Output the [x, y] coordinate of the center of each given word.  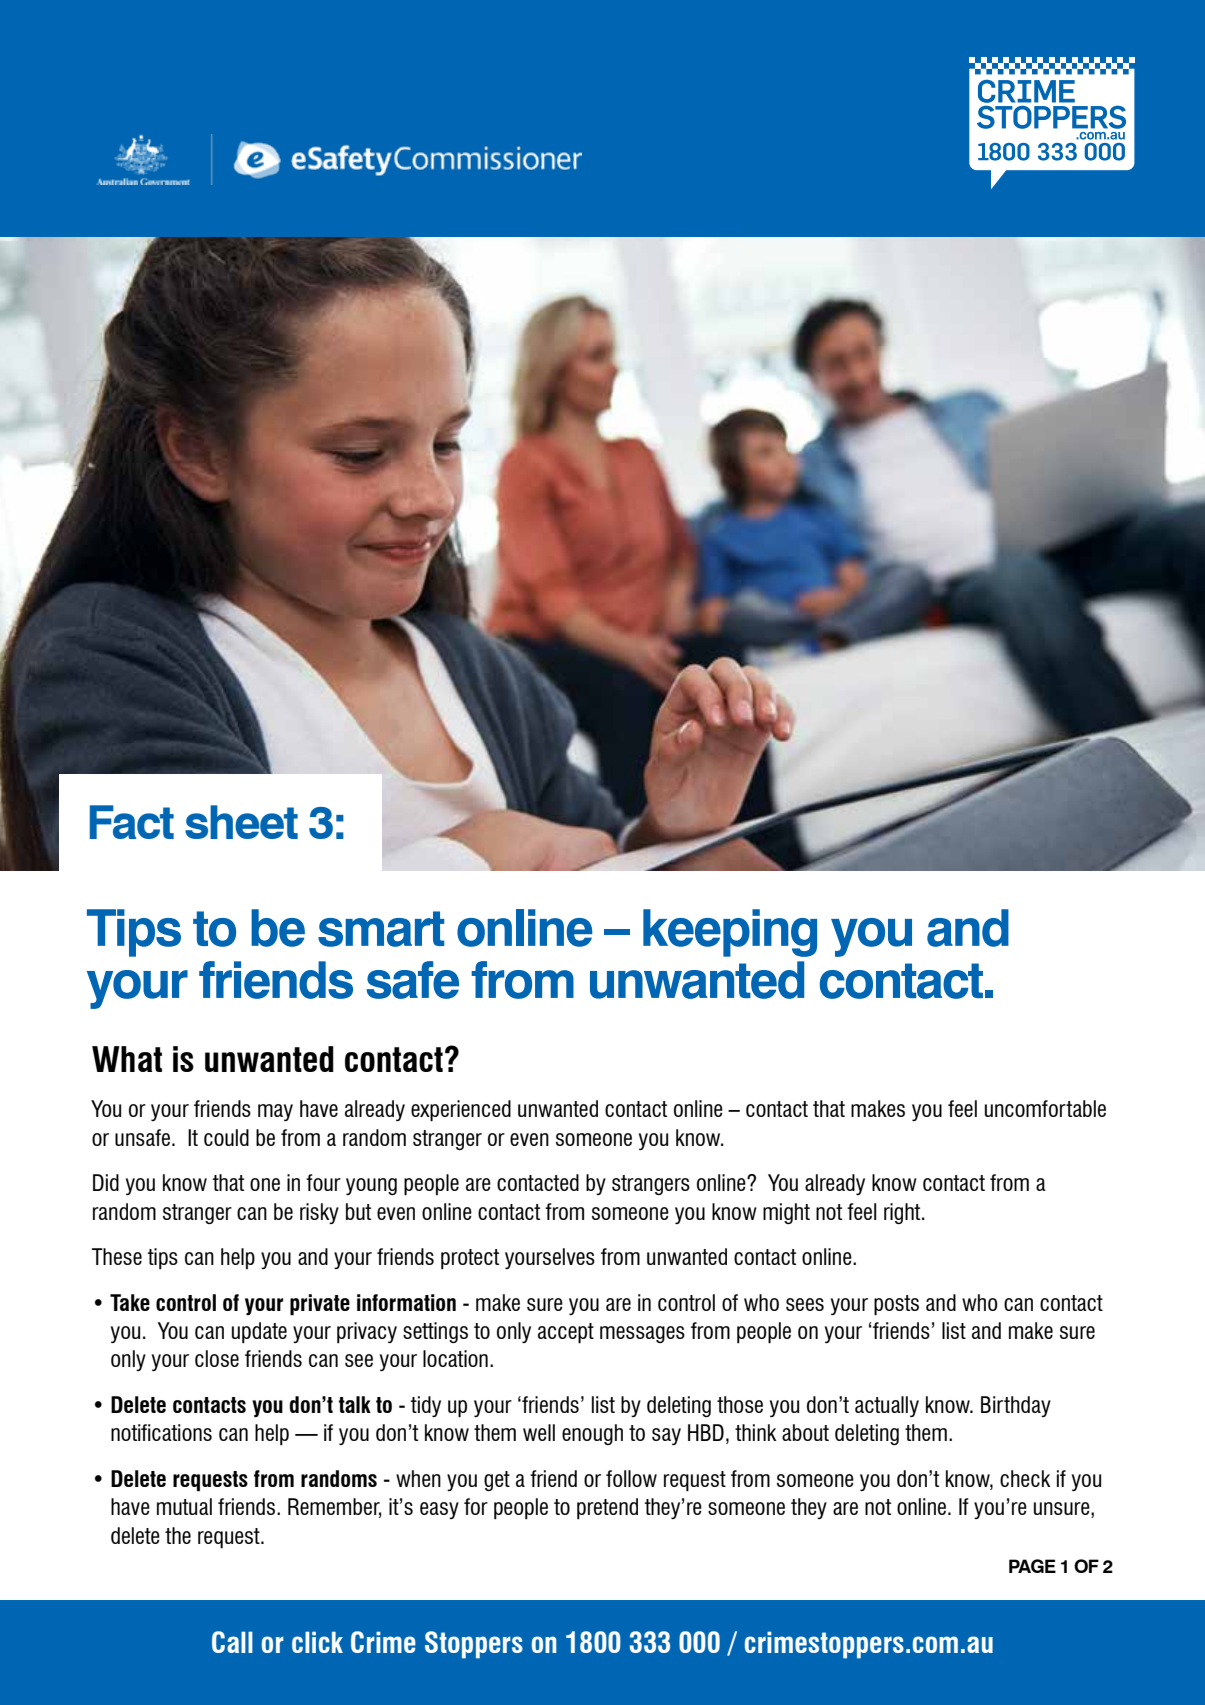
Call [232, 1642]
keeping [730, 933]
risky [319, 1213]
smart [381, 929]
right [903, 1213]
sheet [241, 822]
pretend [607, 1508]
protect [470, 1259]
